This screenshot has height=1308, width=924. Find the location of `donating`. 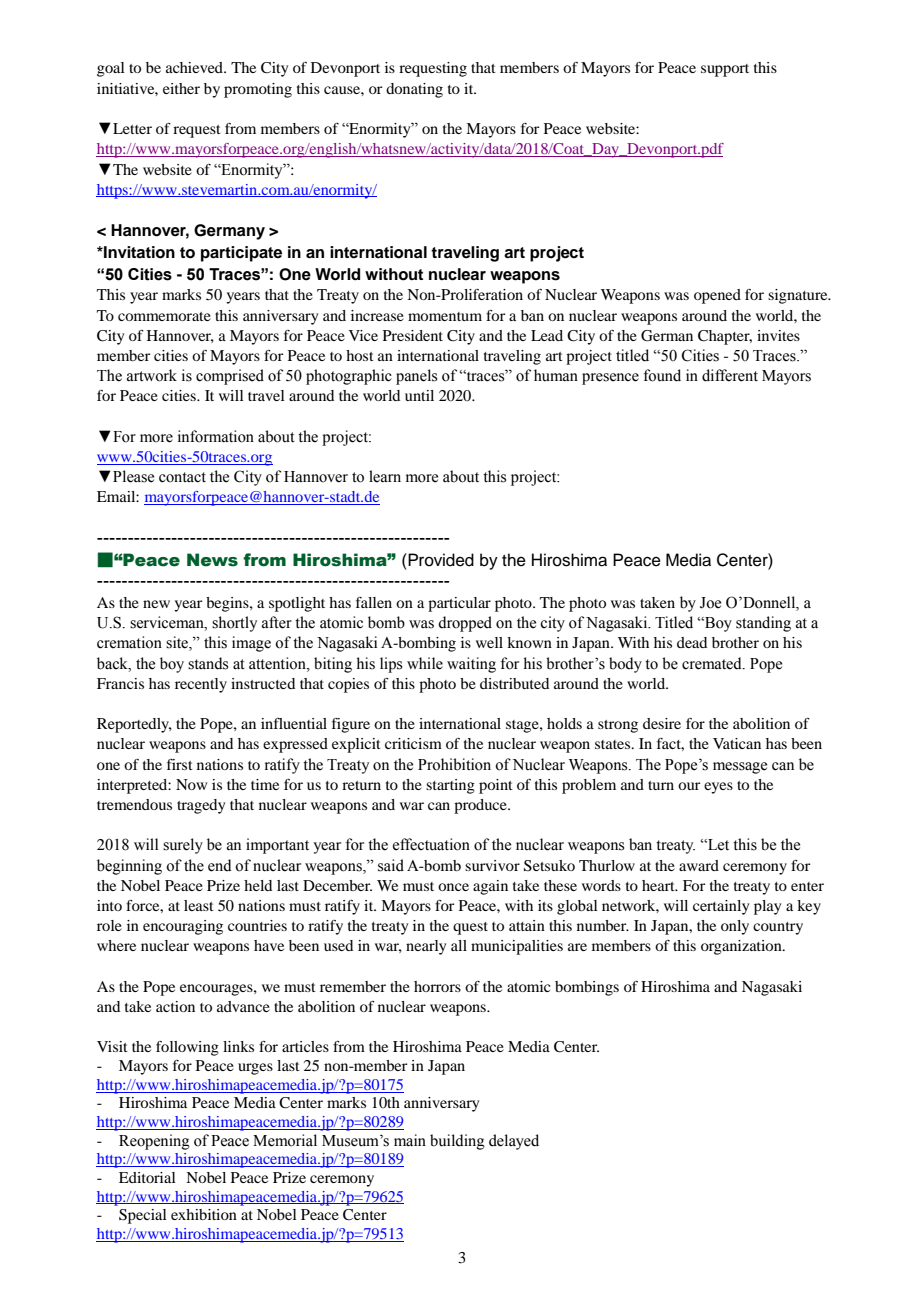

donating is located at coordinates (414, 90).
